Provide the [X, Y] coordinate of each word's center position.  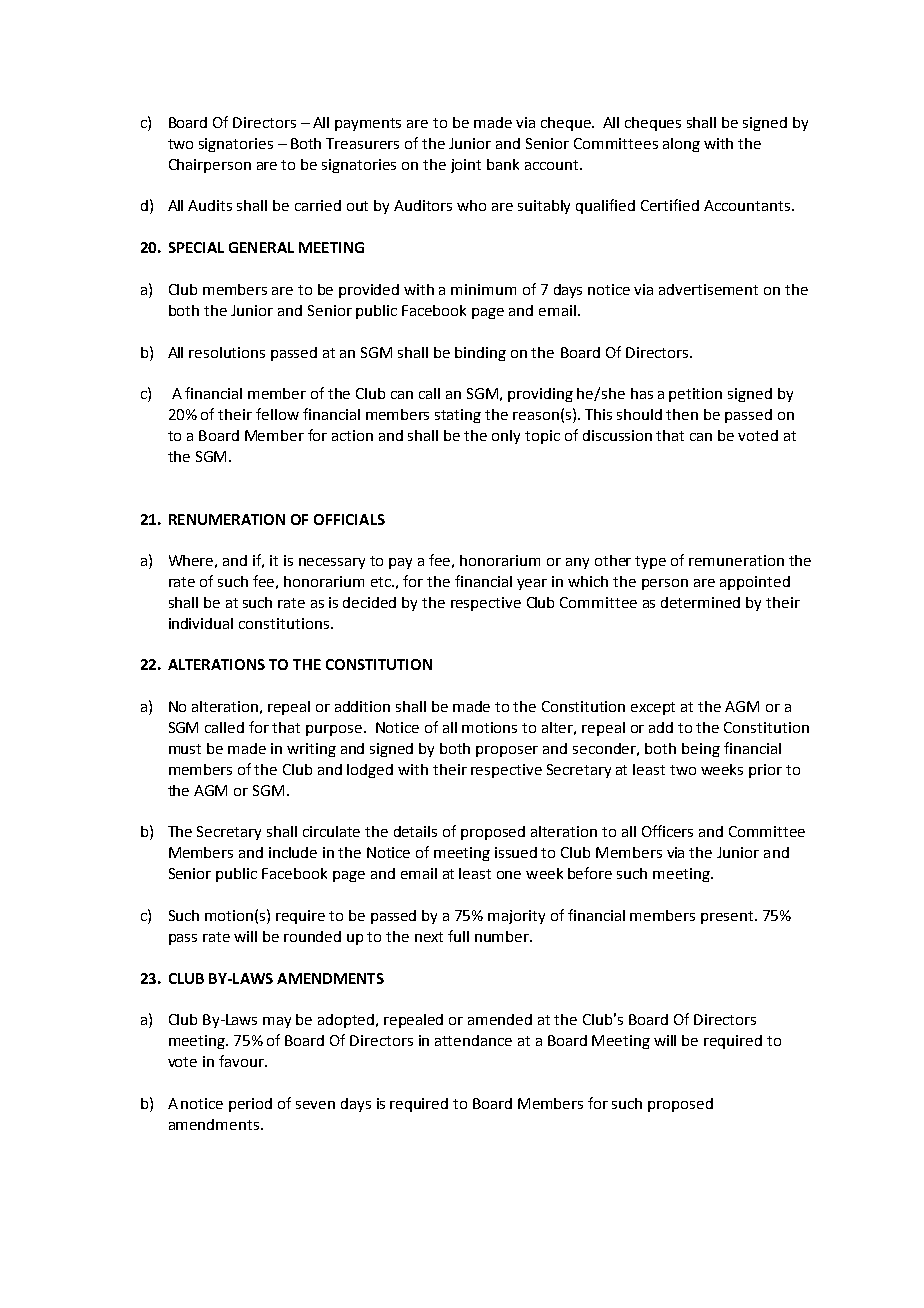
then [682, 414]
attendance [473, 1040]
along [681, 145]
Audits [210, 205]
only [506, 437]
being [701, 750]
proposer [507, 751]
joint [466, 166]
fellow [277, 414]
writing [311, 750]
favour [242, 1061]
